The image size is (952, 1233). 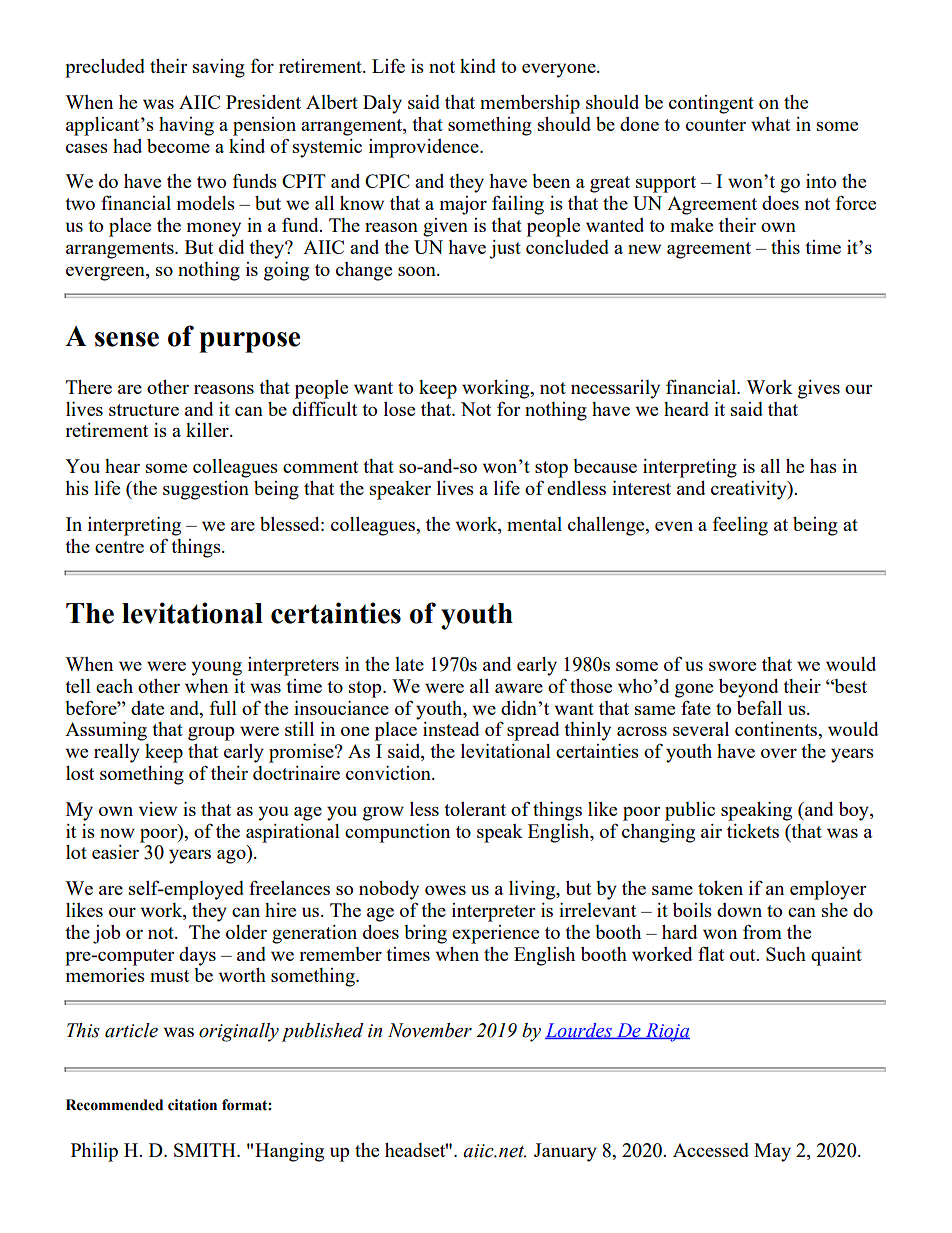 What do you see at coordinates (445, 890) in the page?
I see `owes` at bounding box center [445, 890].
